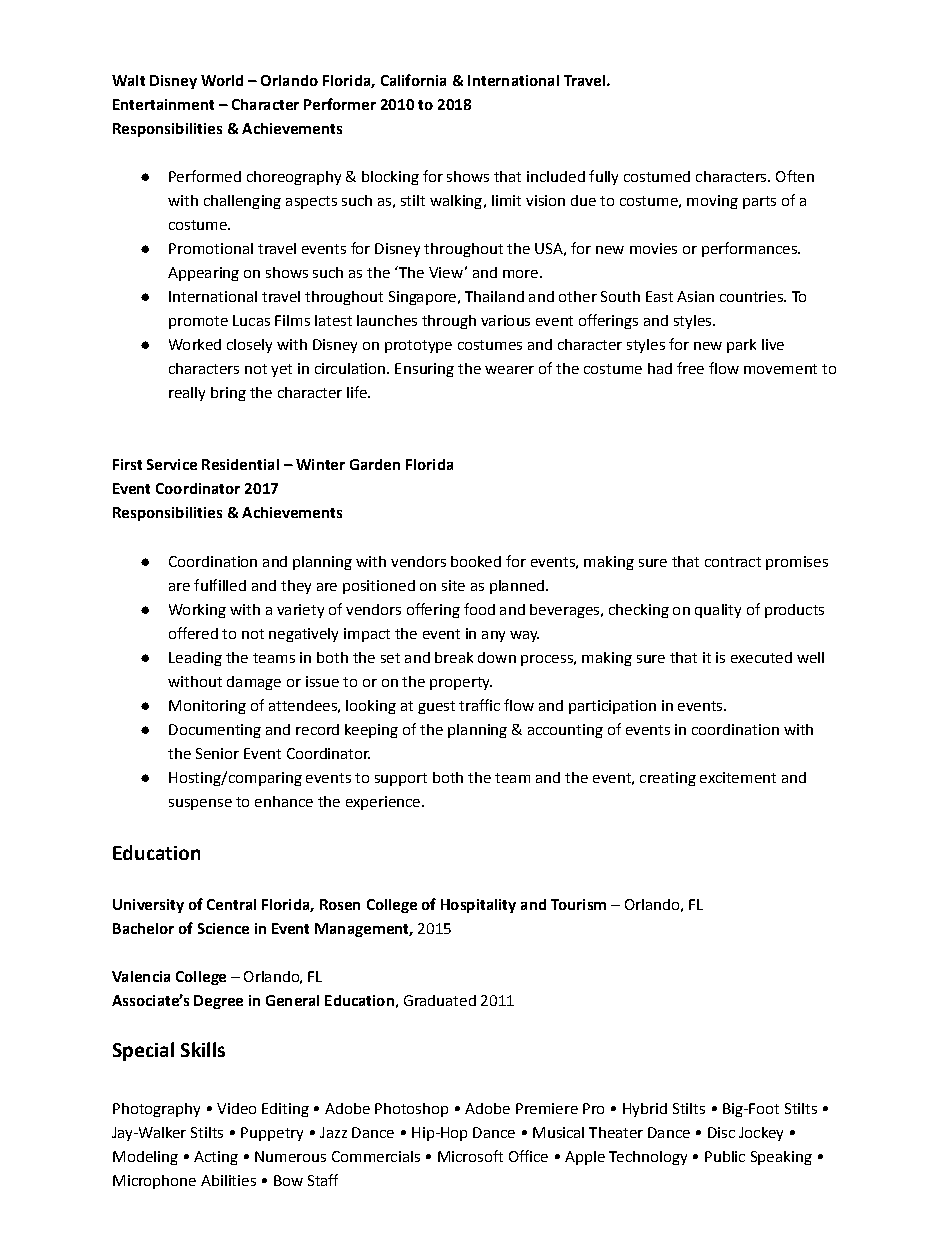 Image resolution: width=952 pixels, height=1233 pixels. What do you see at coordinates (413, 80) in the document?
I see `California` at bounding box center [413, 80].
